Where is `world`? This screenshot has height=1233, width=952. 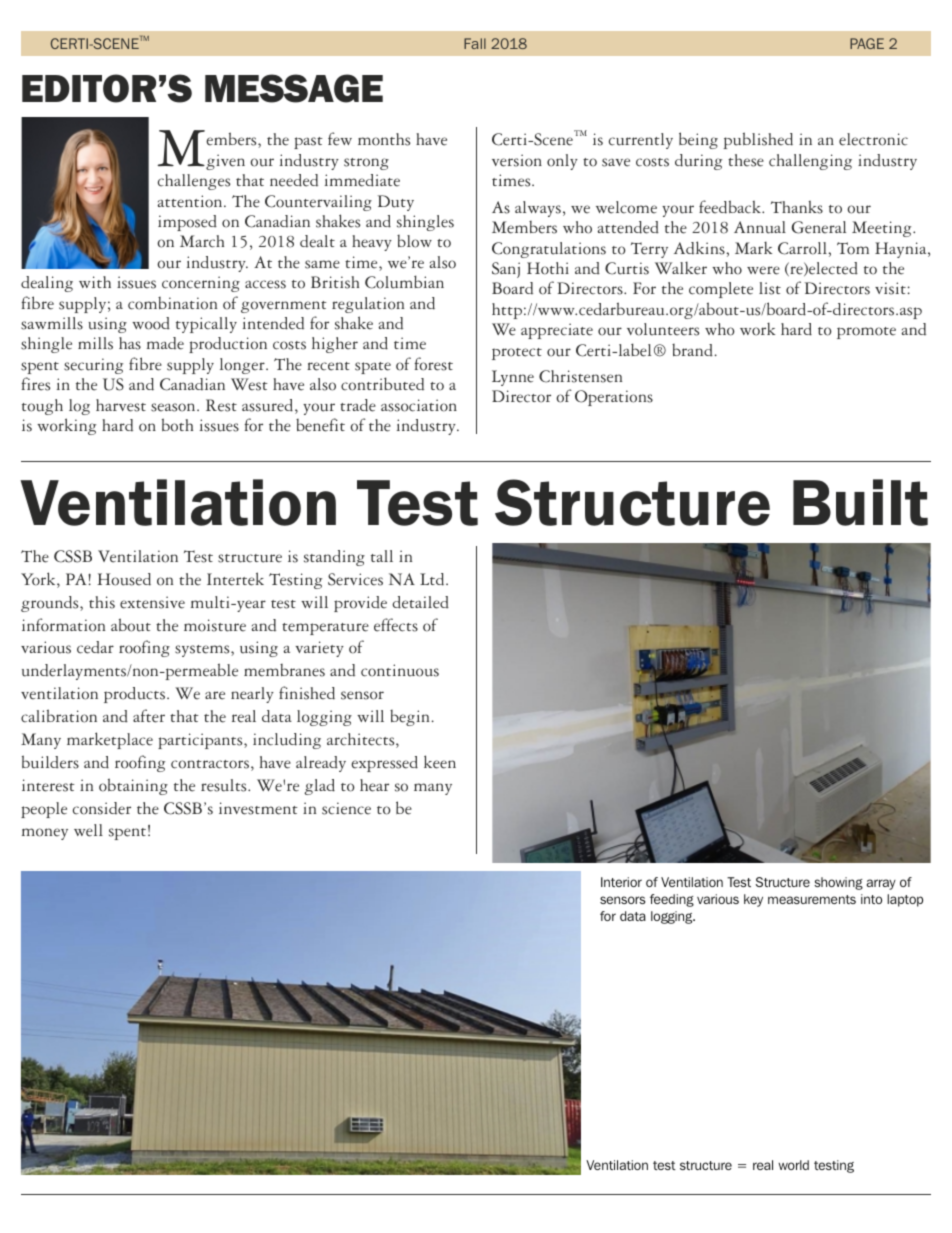
world is located at coordinates (793, 1165).
